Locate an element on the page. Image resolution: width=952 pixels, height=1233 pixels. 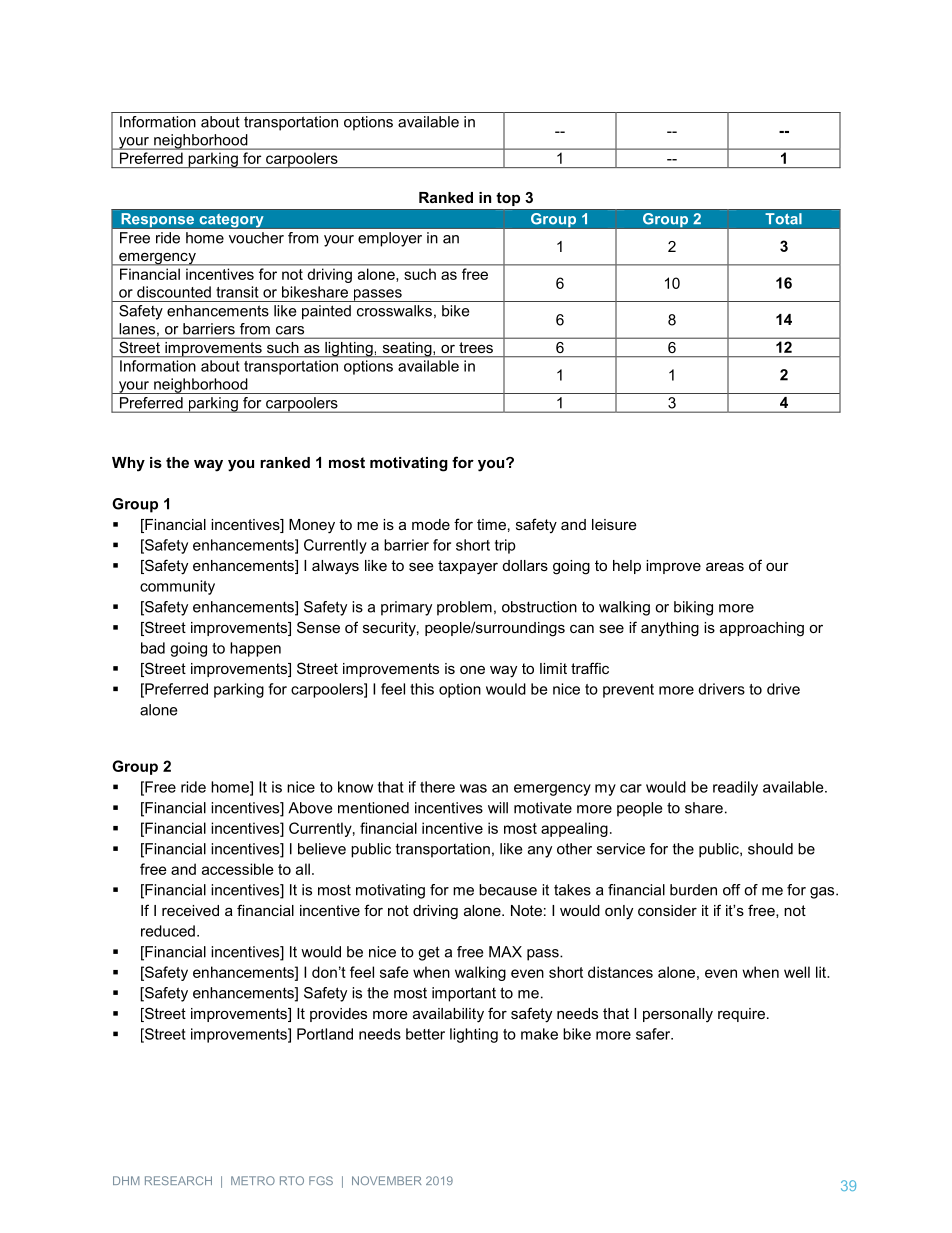
voucher is located at coordinates (256, 238).
